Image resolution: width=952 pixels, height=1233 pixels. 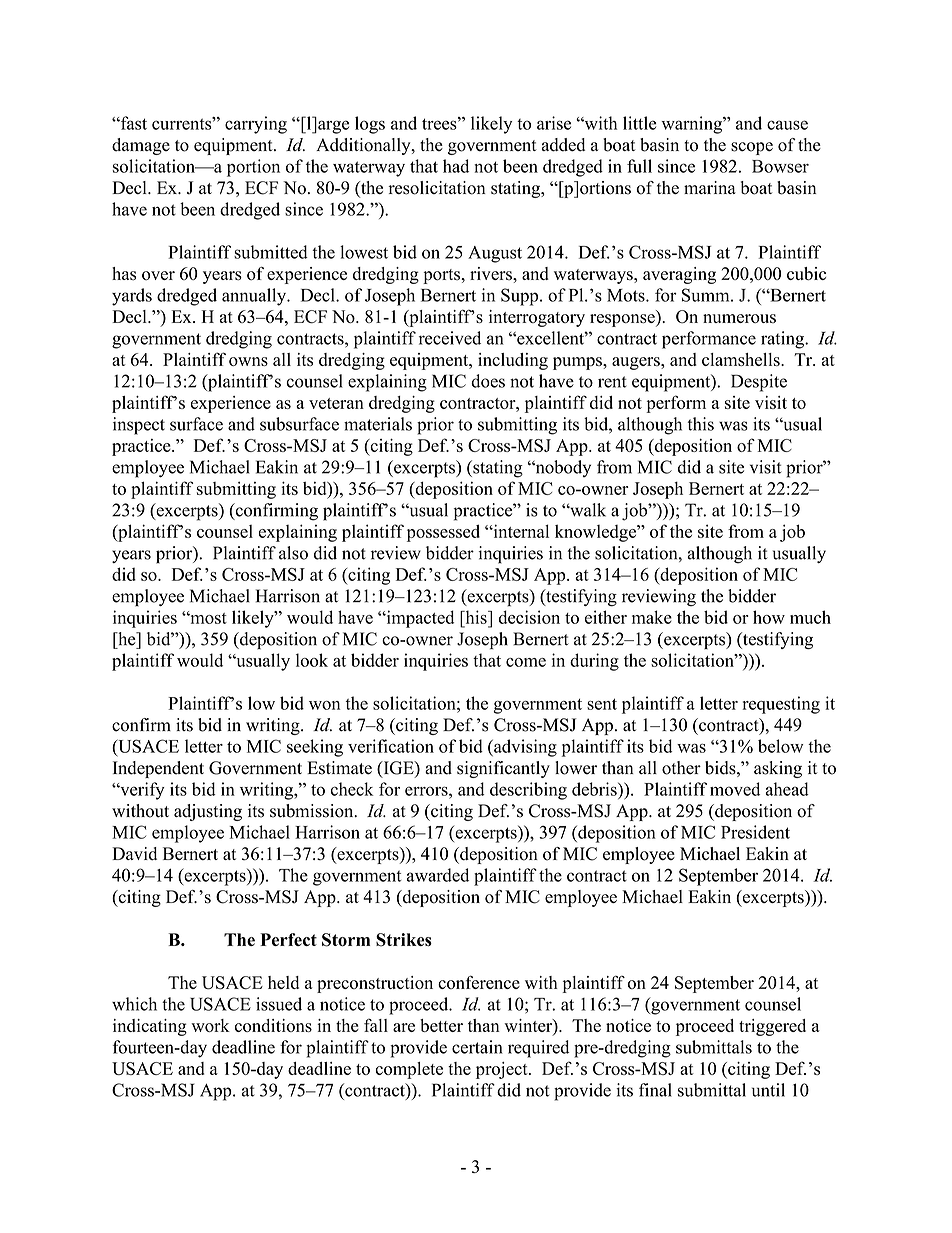 What do you see at coordinates (739, 318) in the screenshot?
I see `numerous` at bounding box center [739, 318].
